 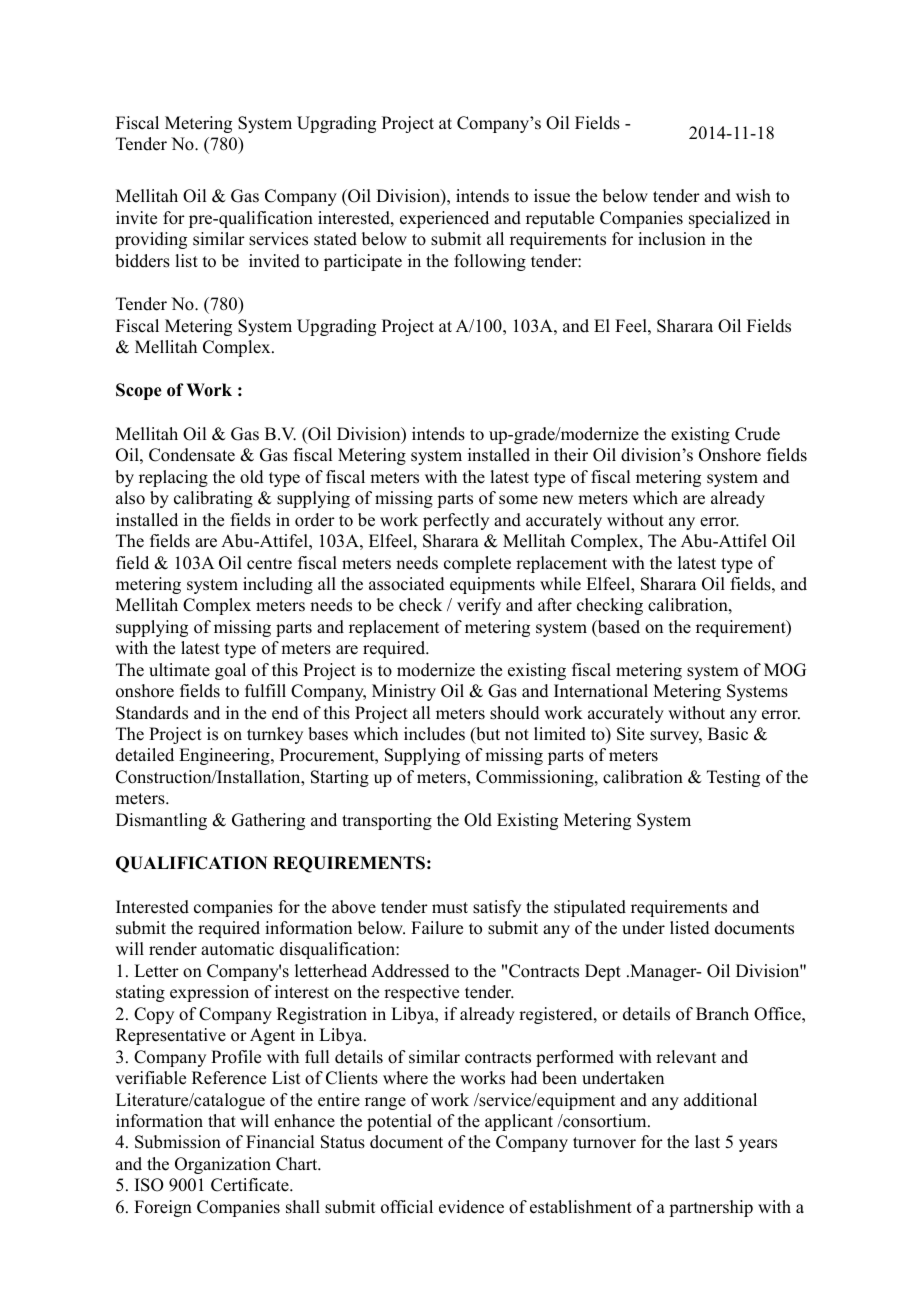 I want to click on Failure, so click(x=437, y=928).
